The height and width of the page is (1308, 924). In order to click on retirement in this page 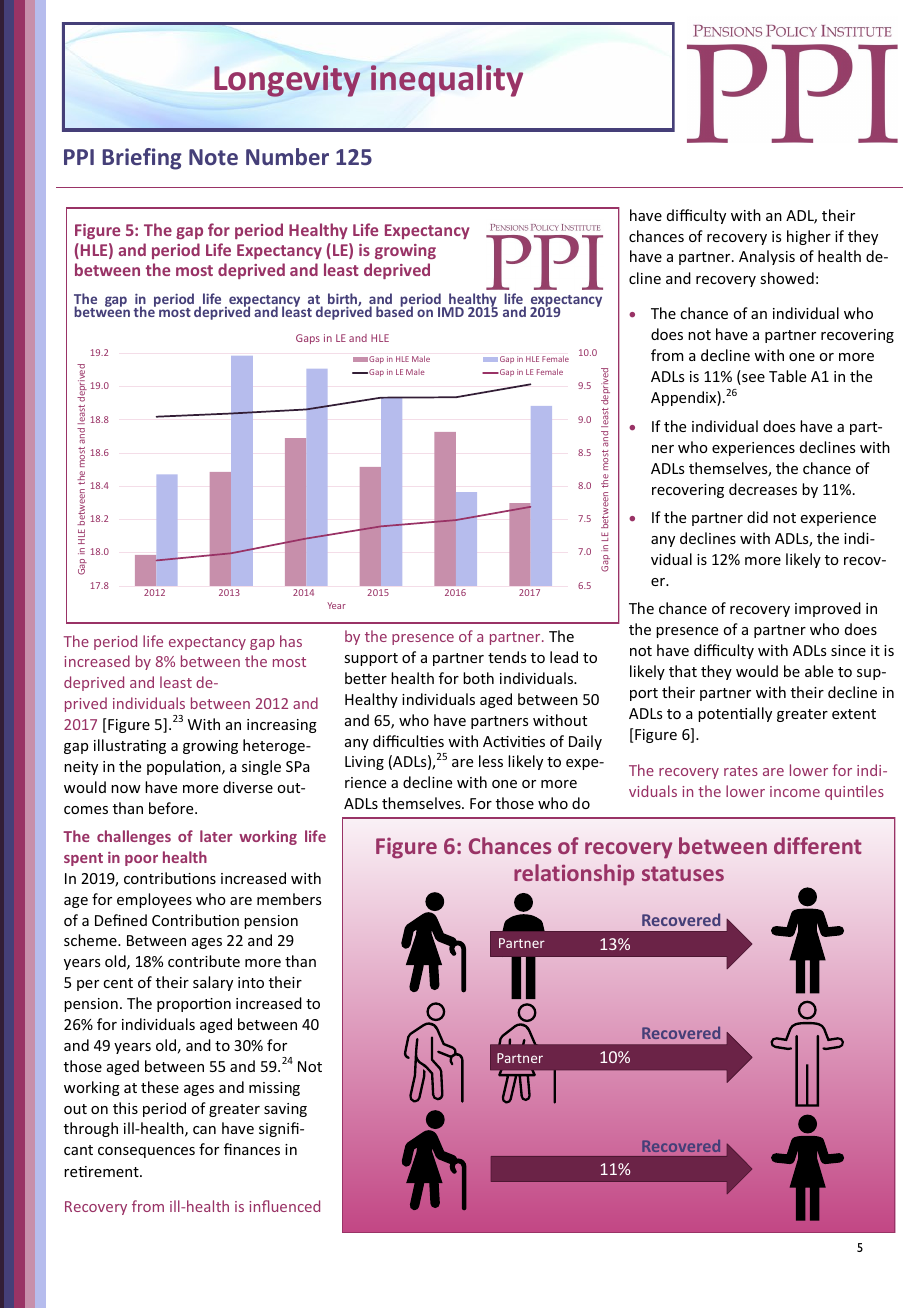, I will do `click(102, 1171)`.
